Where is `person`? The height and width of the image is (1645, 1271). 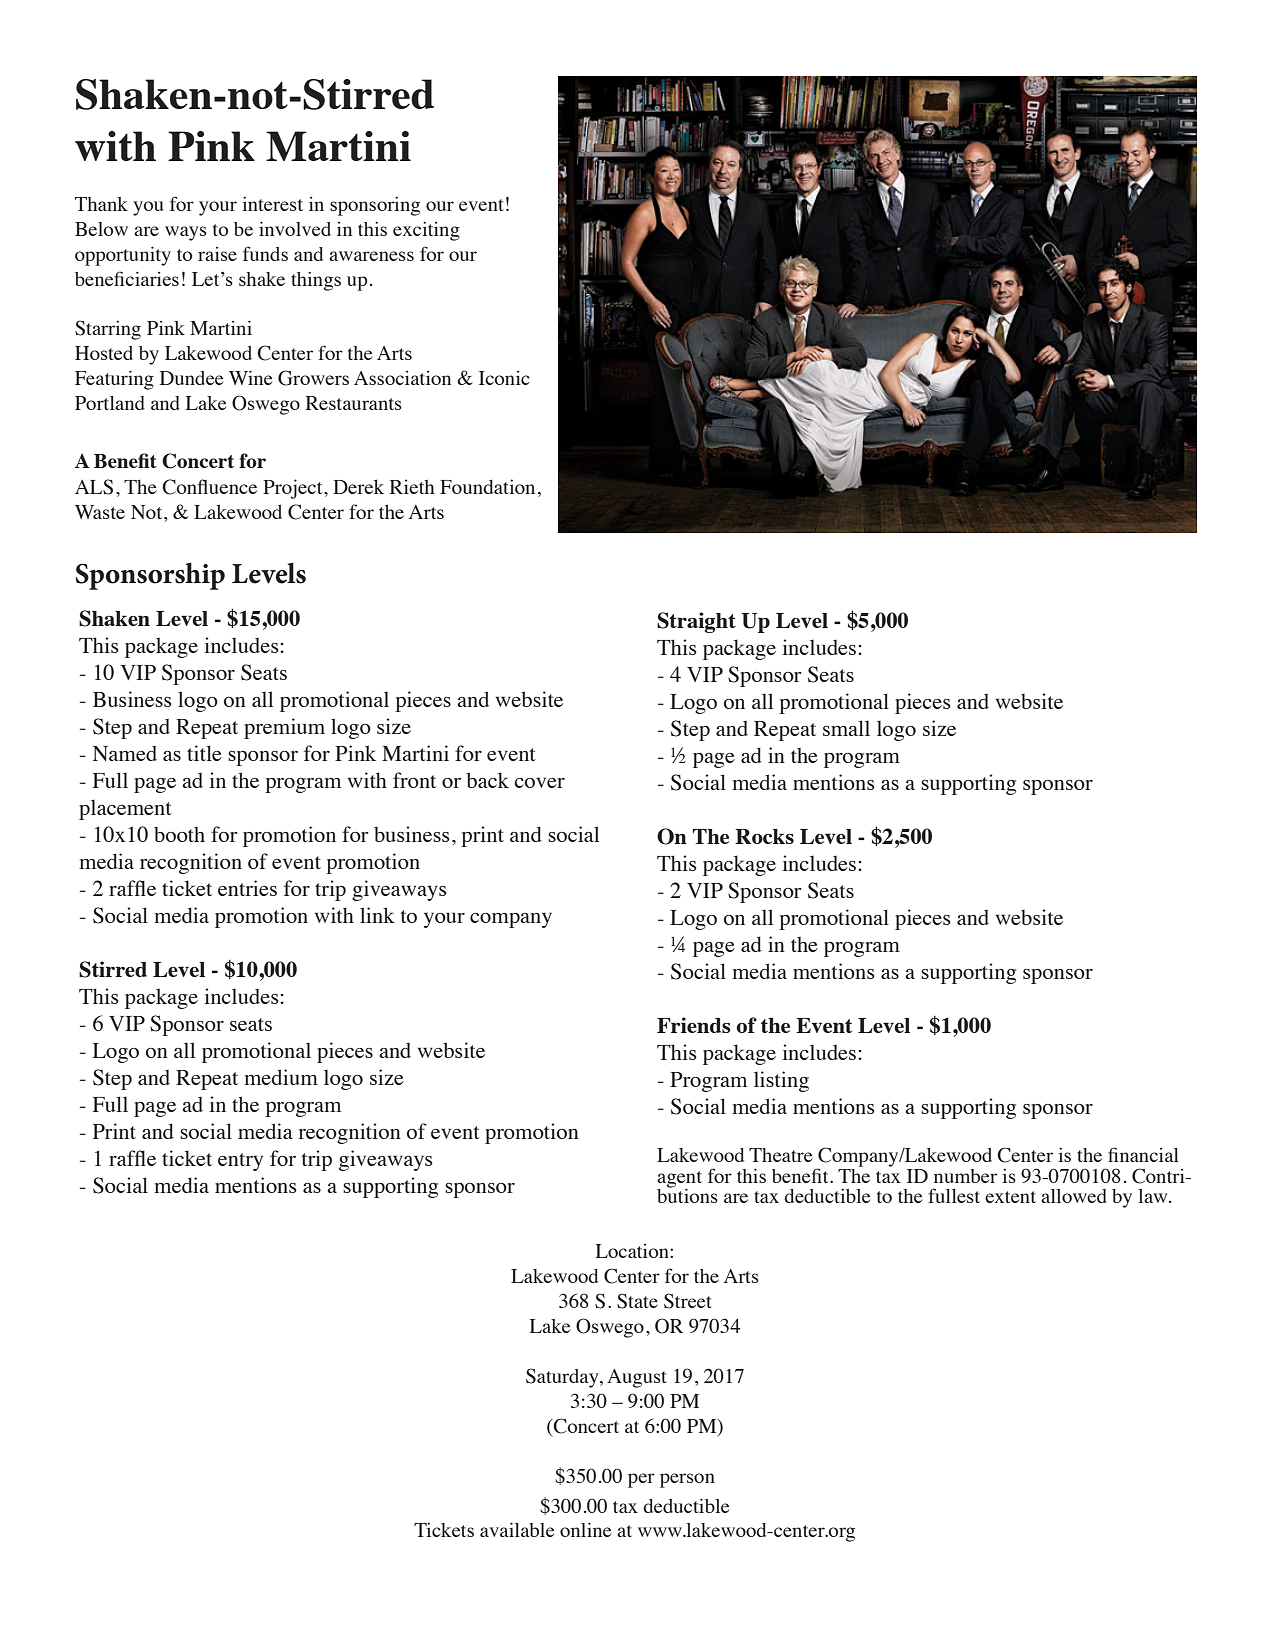
person is located at coordinates (687, 1480).
